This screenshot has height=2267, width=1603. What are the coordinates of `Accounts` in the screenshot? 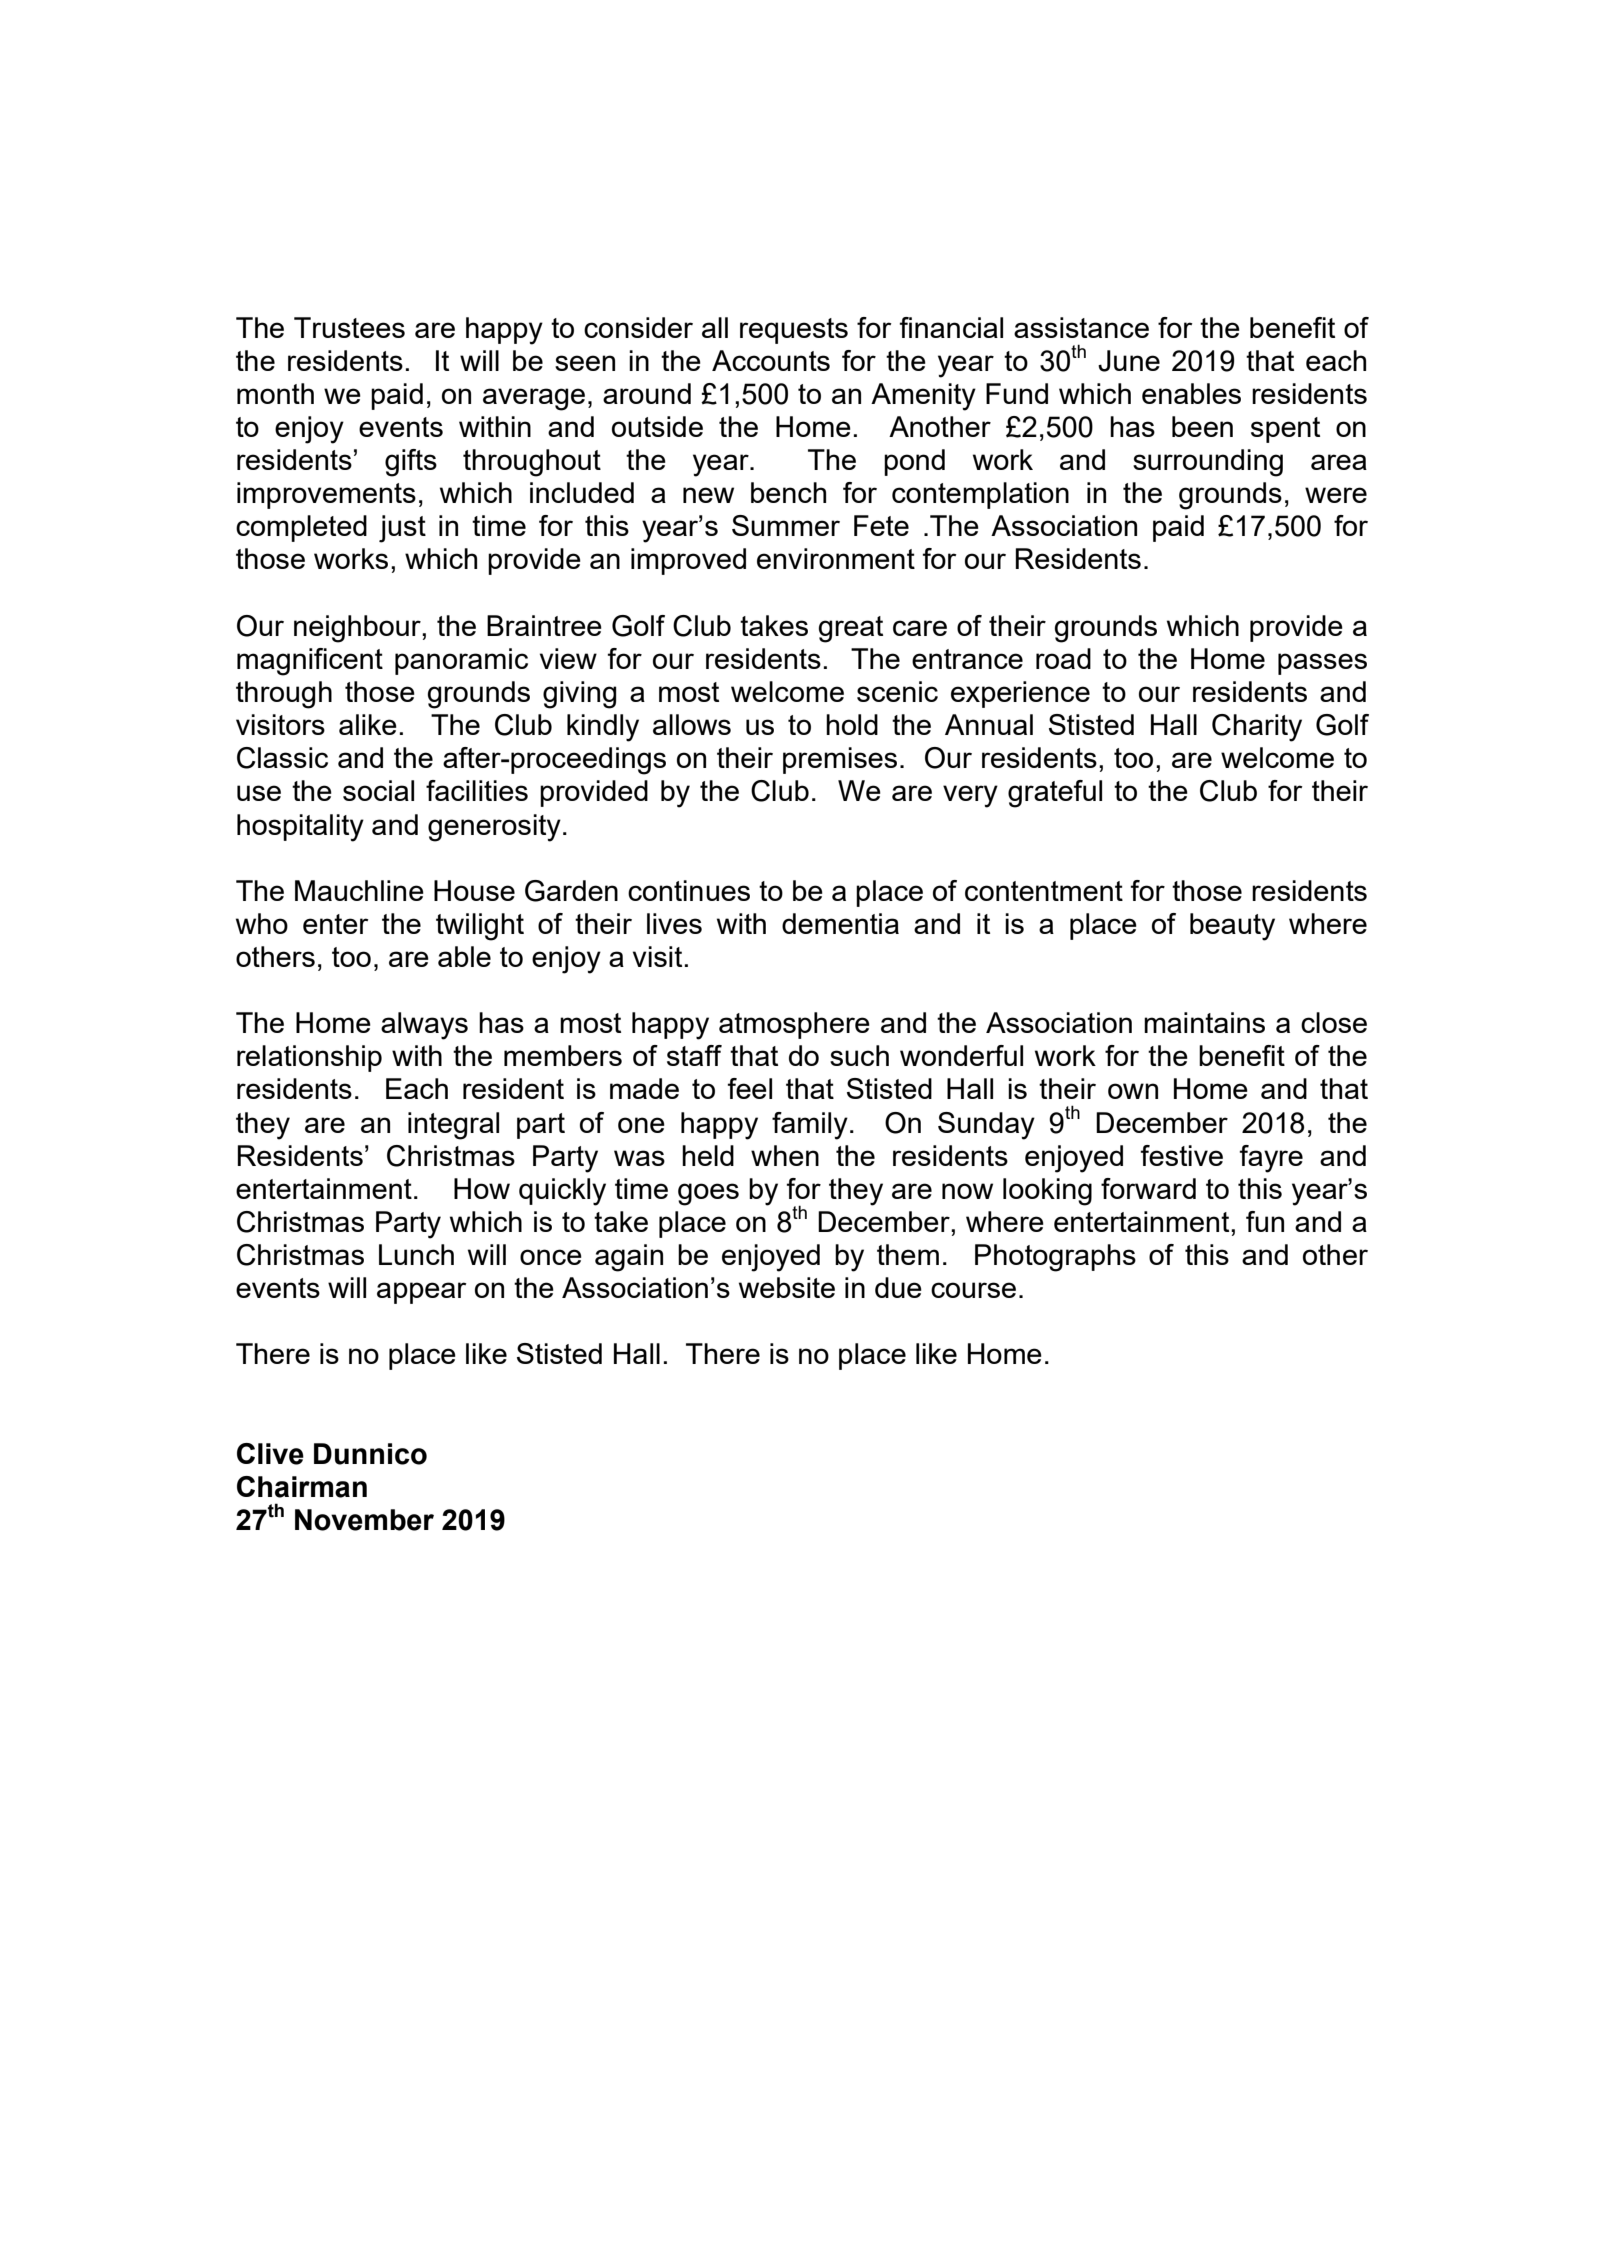 It's located at (771, 360).
